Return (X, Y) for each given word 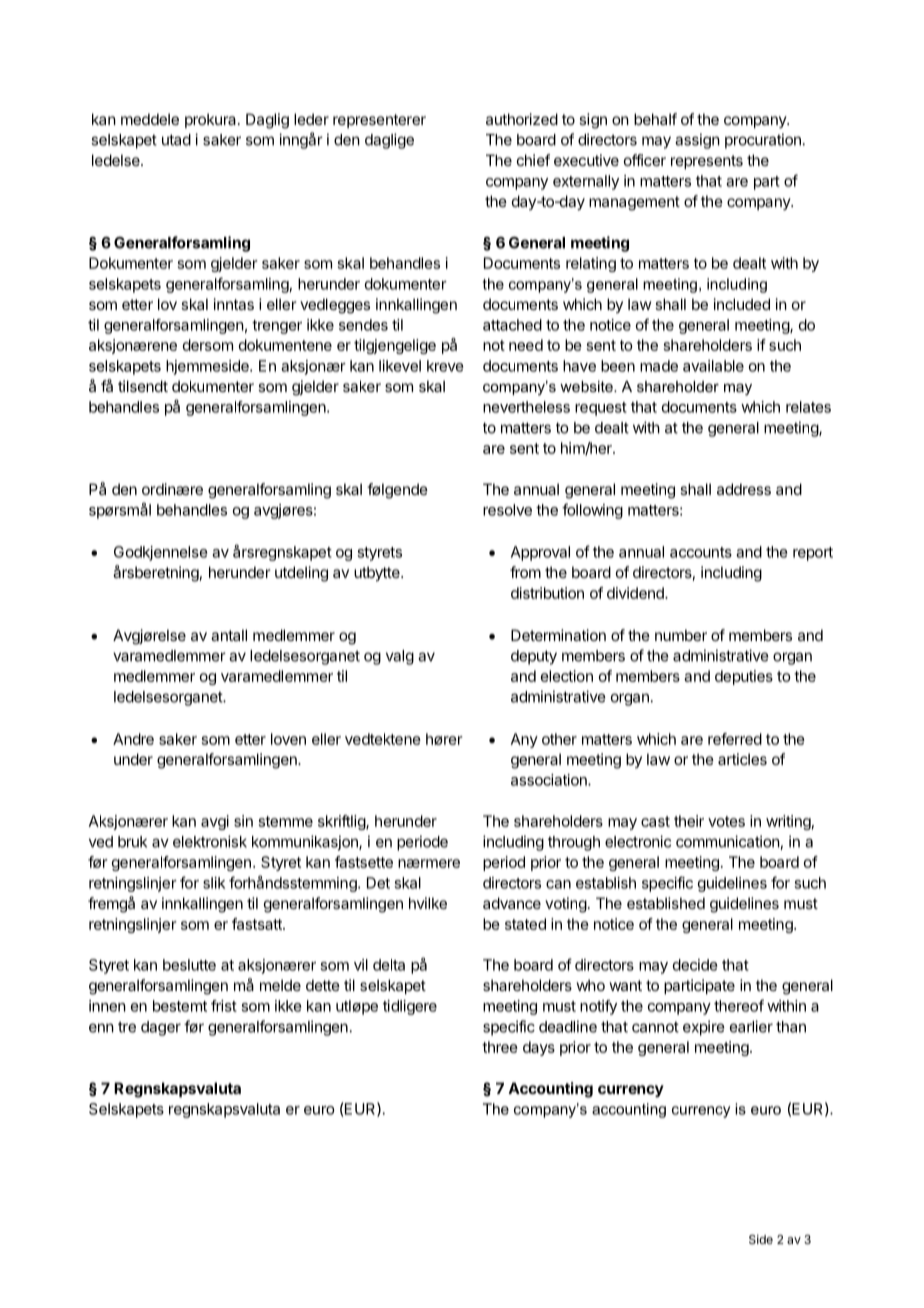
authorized (522, 119)
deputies (744, 677)
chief (533, 160)
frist (224, 1006)
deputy (534, 657)
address (744, 489)
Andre (133, 739)
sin (243, 821)
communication (728, 842)
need (526, 345)
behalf (655, 119)
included (742, 304)
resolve (507, 510)
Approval (540, 553)
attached (512, 325)
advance (512, 903)
